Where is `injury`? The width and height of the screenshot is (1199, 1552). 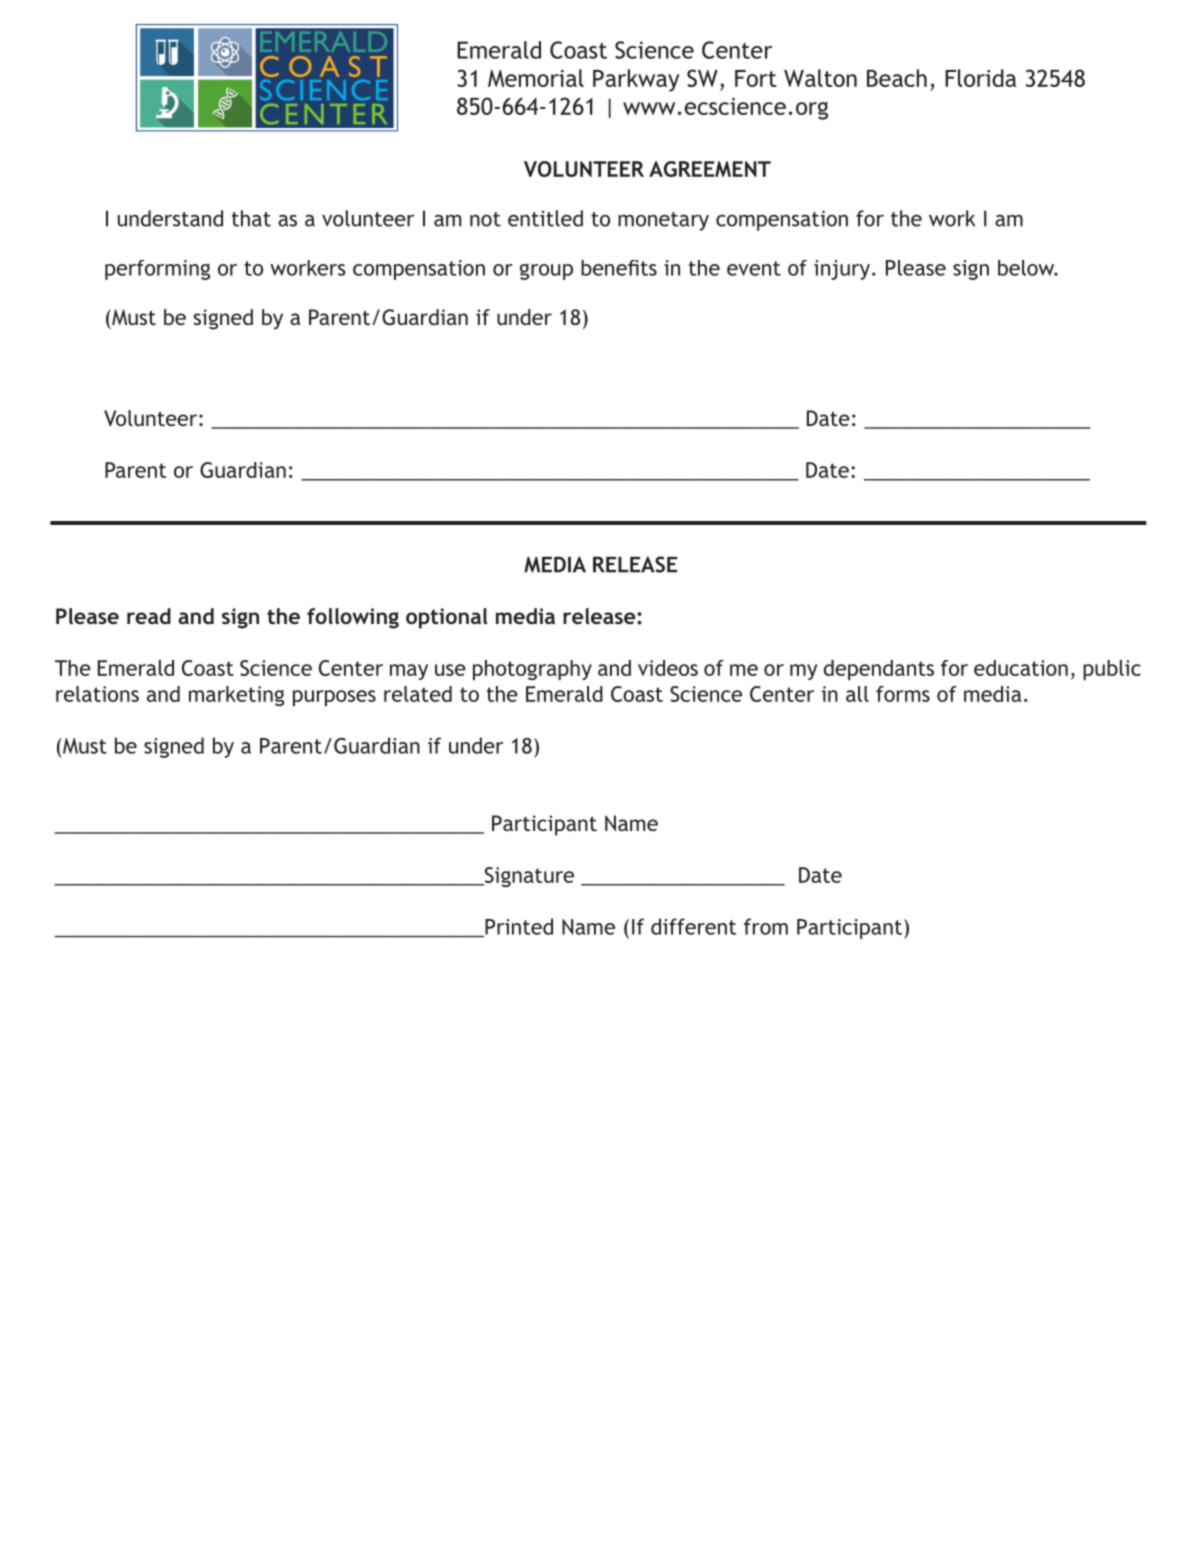 injury is located at coordinates (842, 270).
